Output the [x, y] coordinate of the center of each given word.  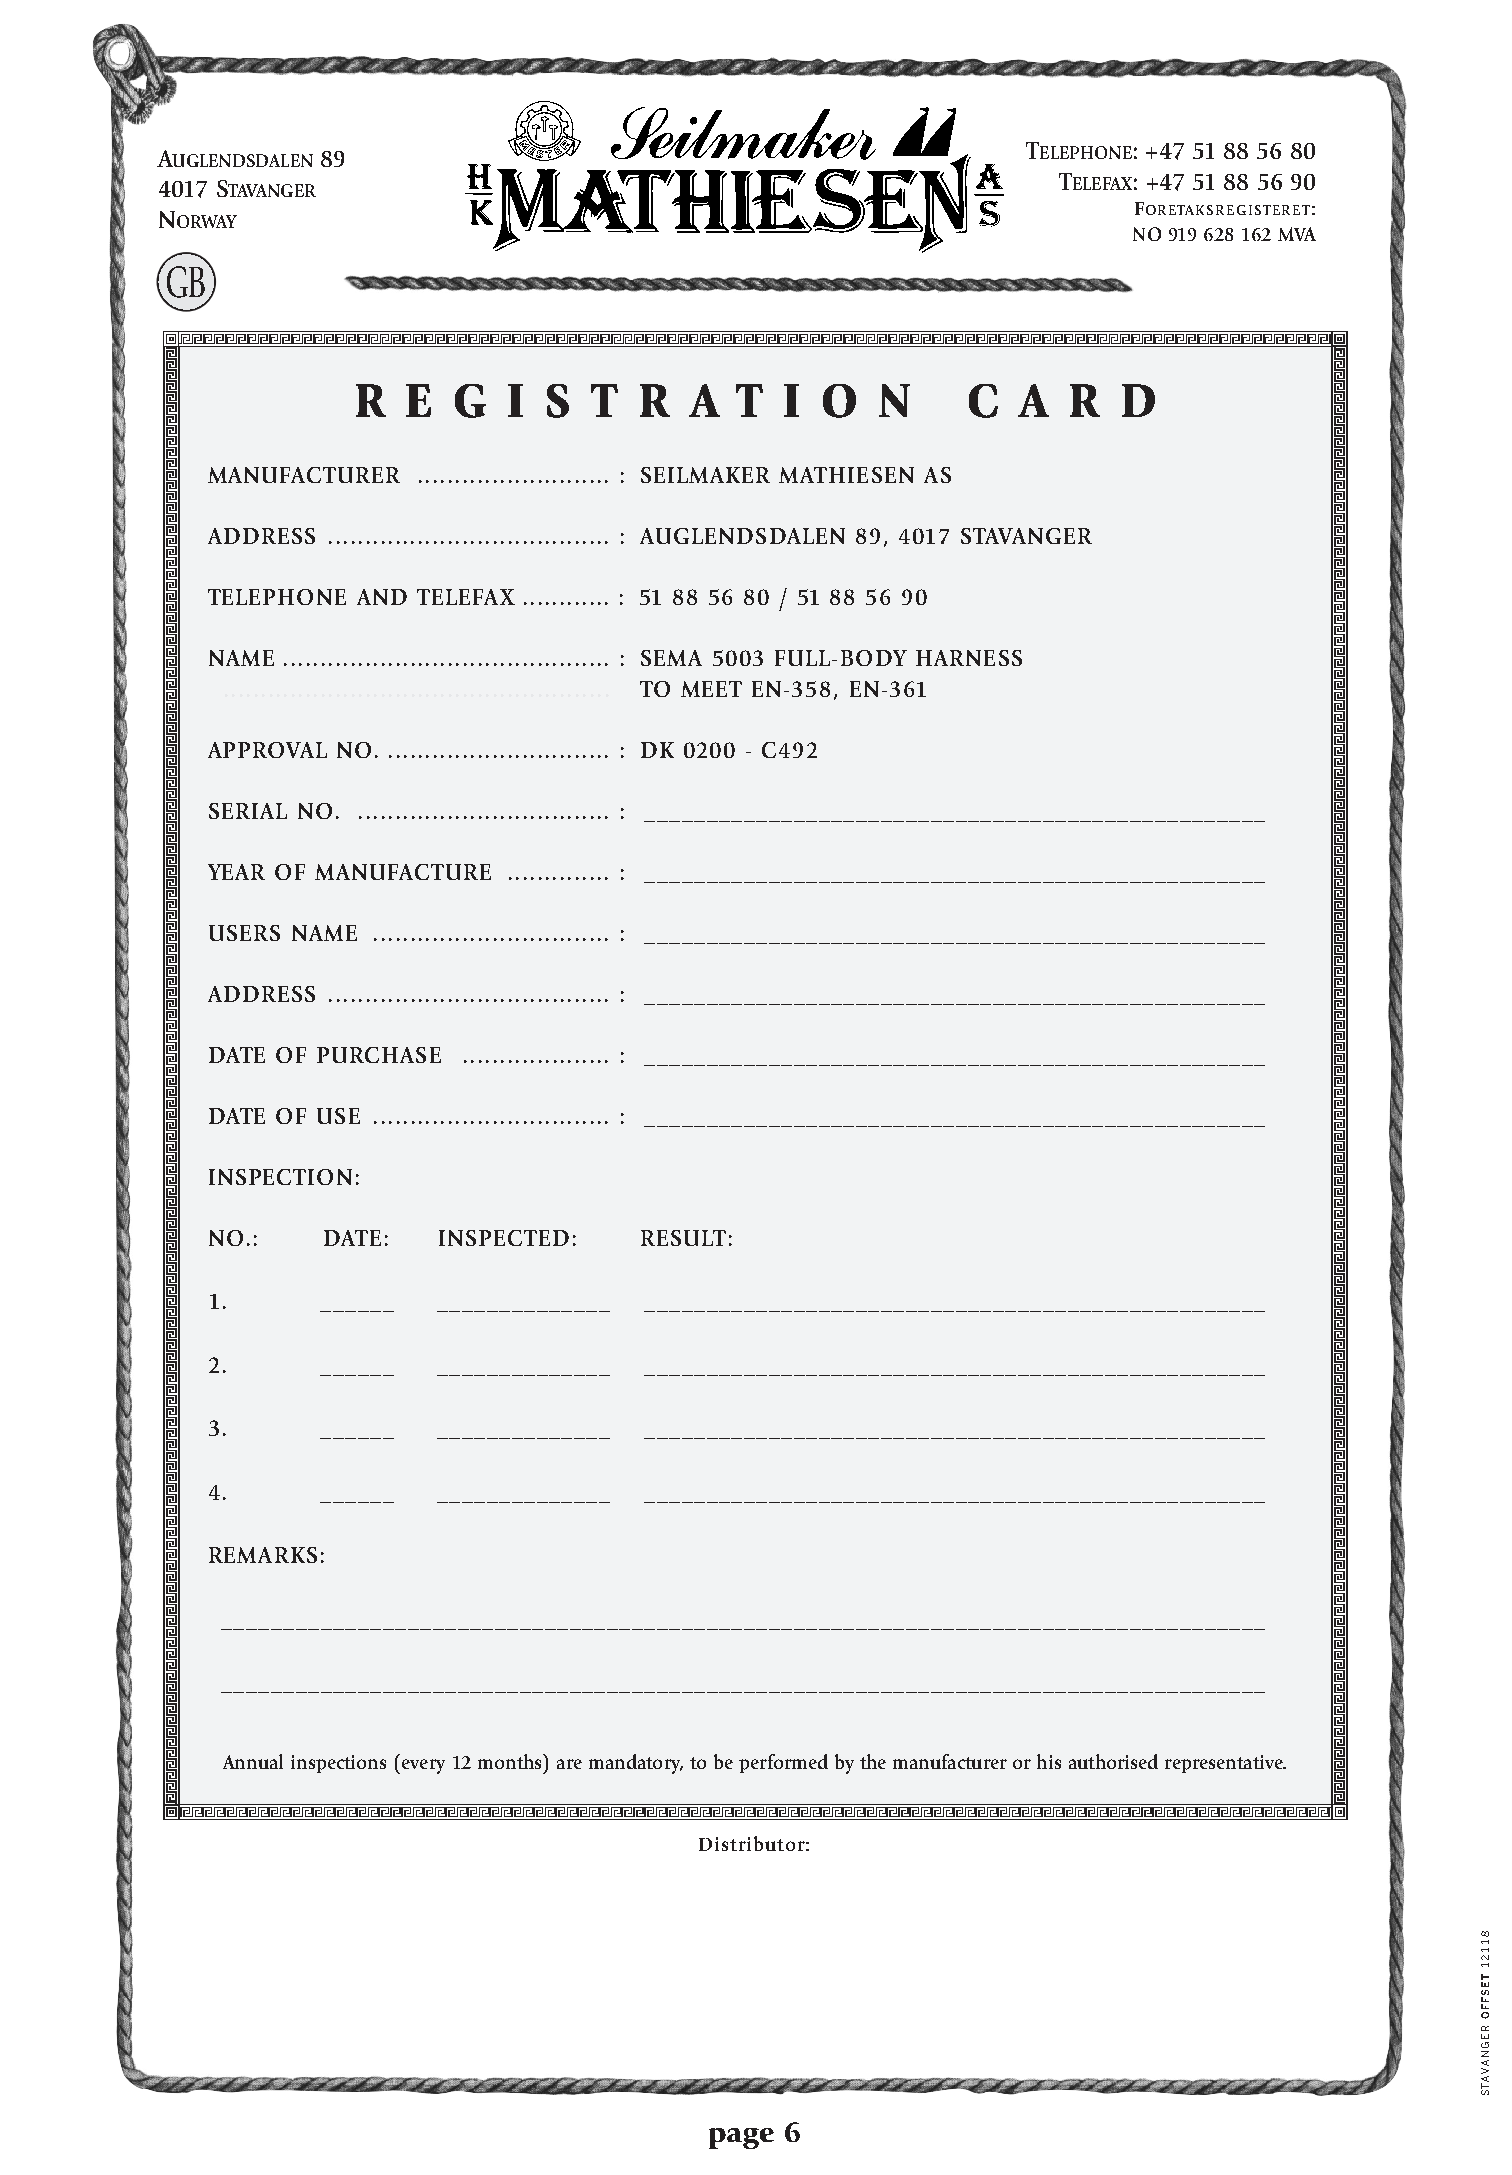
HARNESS [969, 658]
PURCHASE [379, 1055]
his [1049, 1761]
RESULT [683, 1238]
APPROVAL [267, 750]
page [741, 2138]
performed [783, 1763]
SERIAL [248, 811]
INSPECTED [504, 1238]
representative [1225, 1764]
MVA [1297, 234]
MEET [711, 689]
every [423, 1766]
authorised [1113, 1761]
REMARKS [263, 1555]
